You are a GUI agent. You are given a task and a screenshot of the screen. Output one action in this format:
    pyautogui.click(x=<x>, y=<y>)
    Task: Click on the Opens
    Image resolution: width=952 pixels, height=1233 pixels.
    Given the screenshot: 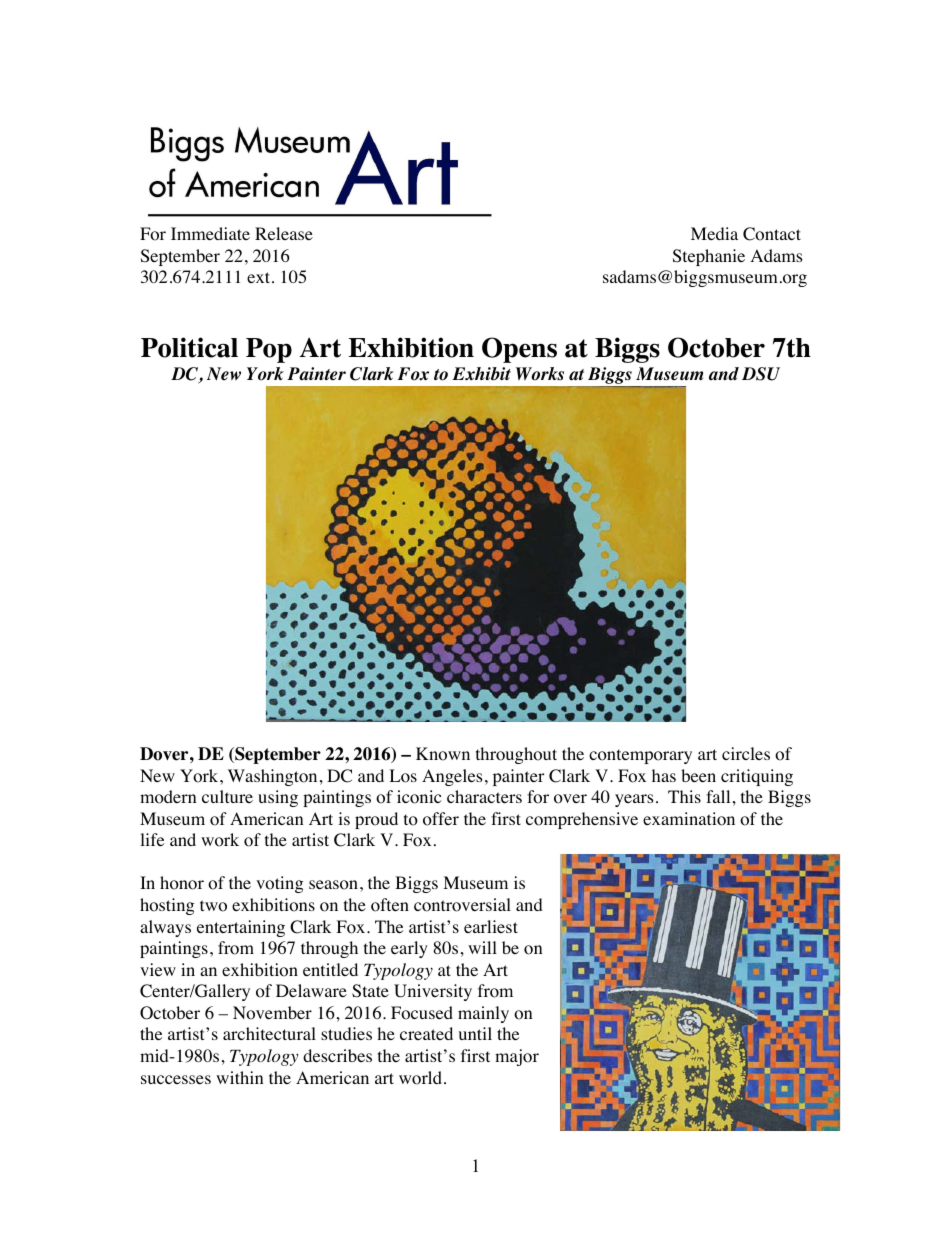 What is the action you would take?
    pyautogui.click(x=519, y=350)
